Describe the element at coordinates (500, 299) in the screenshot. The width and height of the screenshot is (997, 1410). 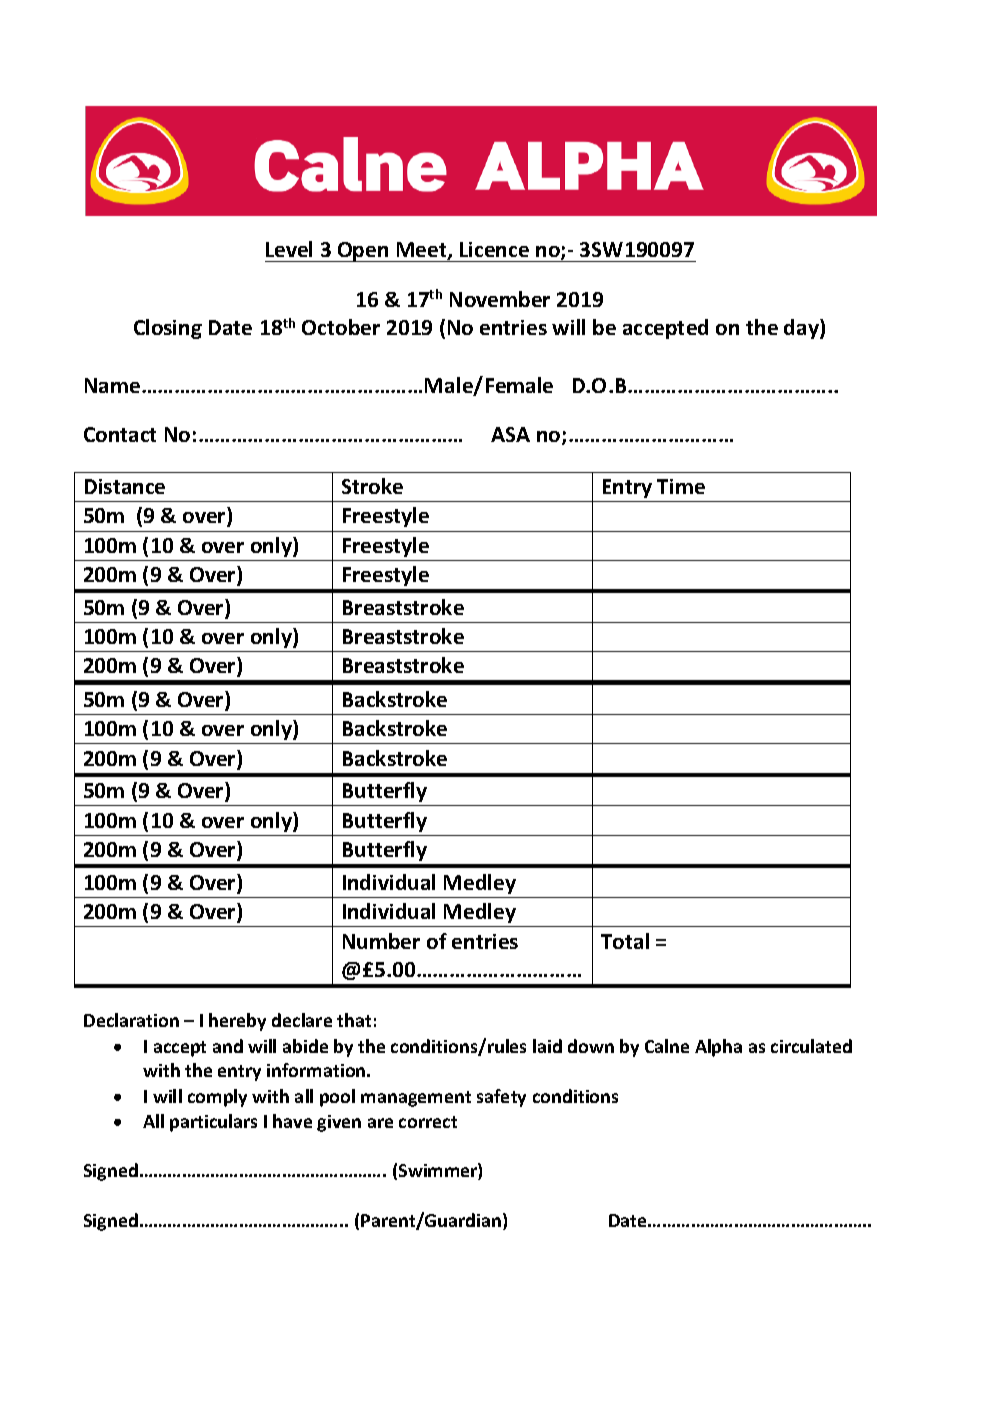
I see `November` at that location.
